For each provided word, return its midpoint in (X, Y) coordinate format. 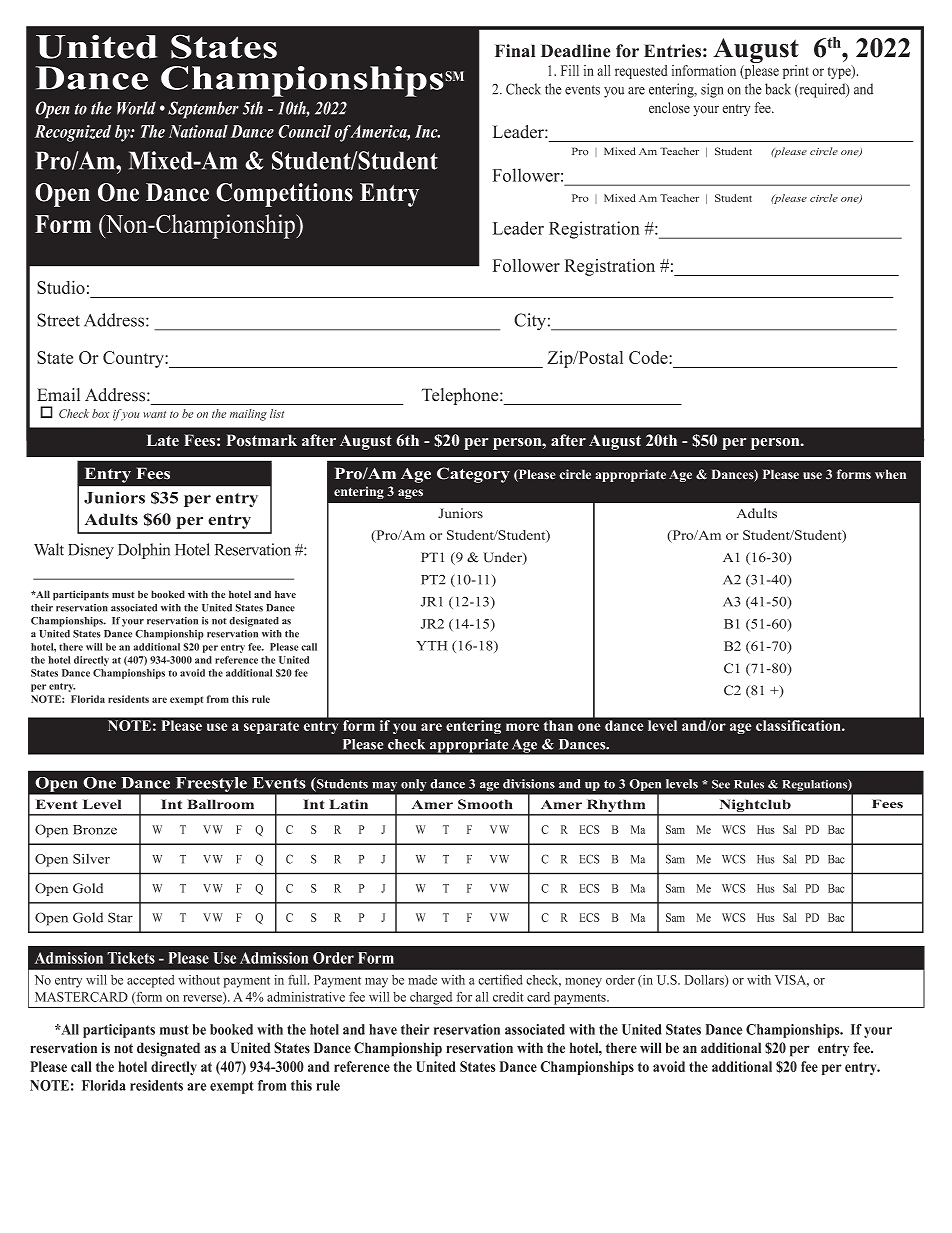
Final (515, 50)
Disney (91, 551)
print (796, 72)
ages (410, 494)
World (136, 108)
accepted (151, 981)
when (890, 474)
